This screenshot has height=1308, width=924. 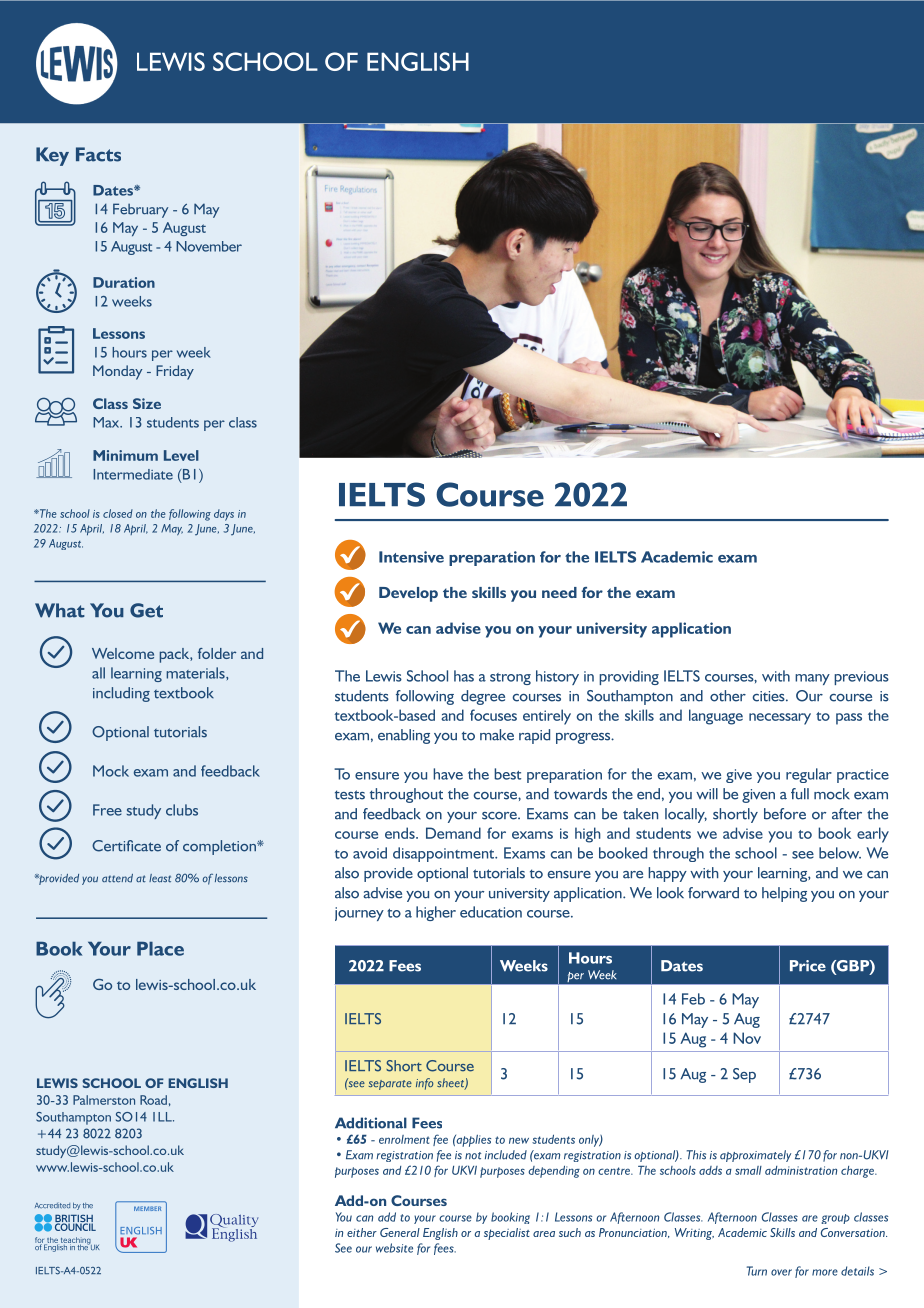 I want to click on November, so click(x=209, y=246).
